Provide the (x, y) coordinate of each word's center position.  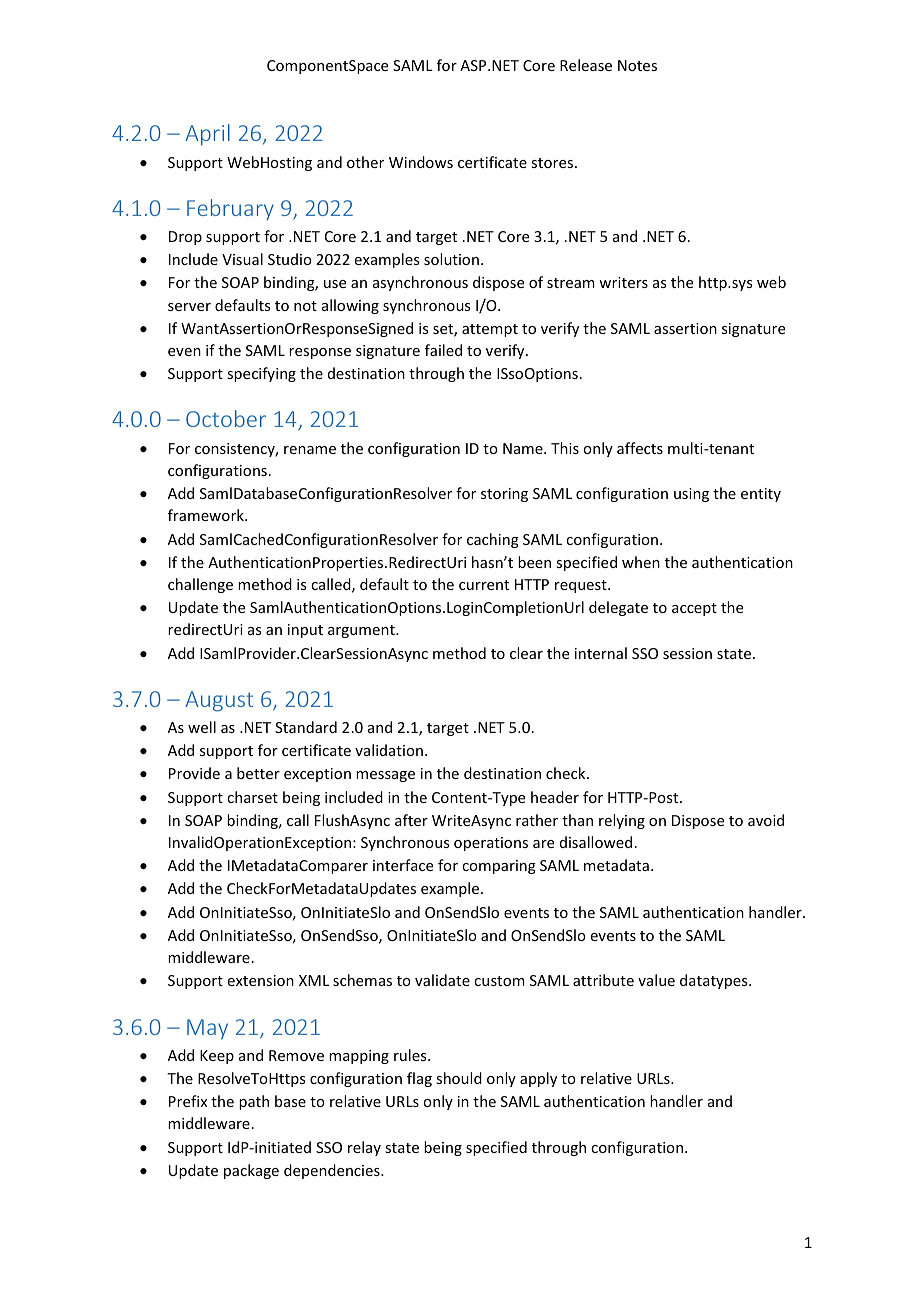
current (484, 585)
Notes (637, 65)
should (459, 1078)
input (305, 631)
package (251, 1171)
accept (694, 609)
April (207, 135)
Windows (421, 162)
